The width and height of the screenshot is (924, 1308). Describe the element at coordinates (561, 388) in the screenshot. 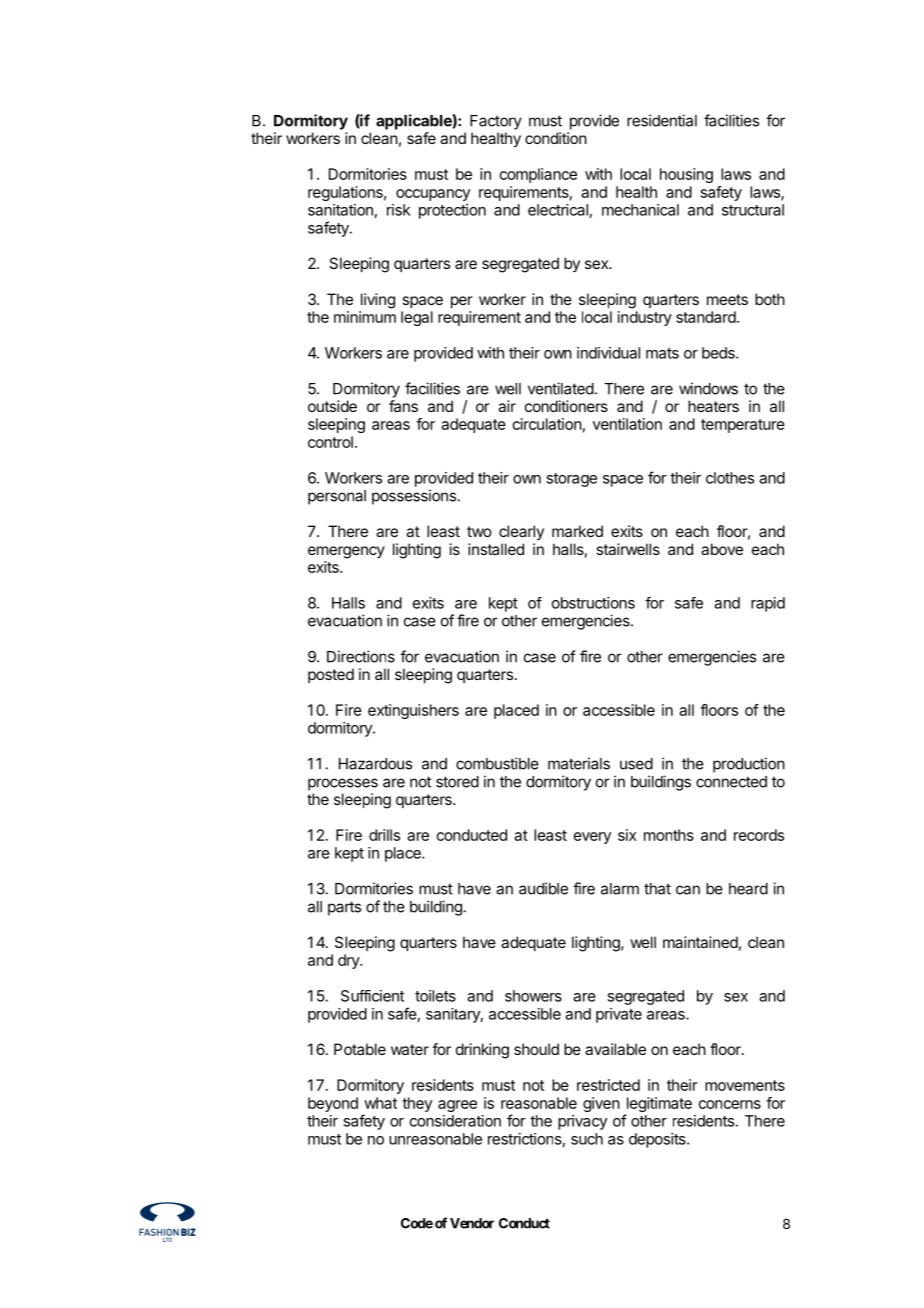

I see `ventilated` at that location.
